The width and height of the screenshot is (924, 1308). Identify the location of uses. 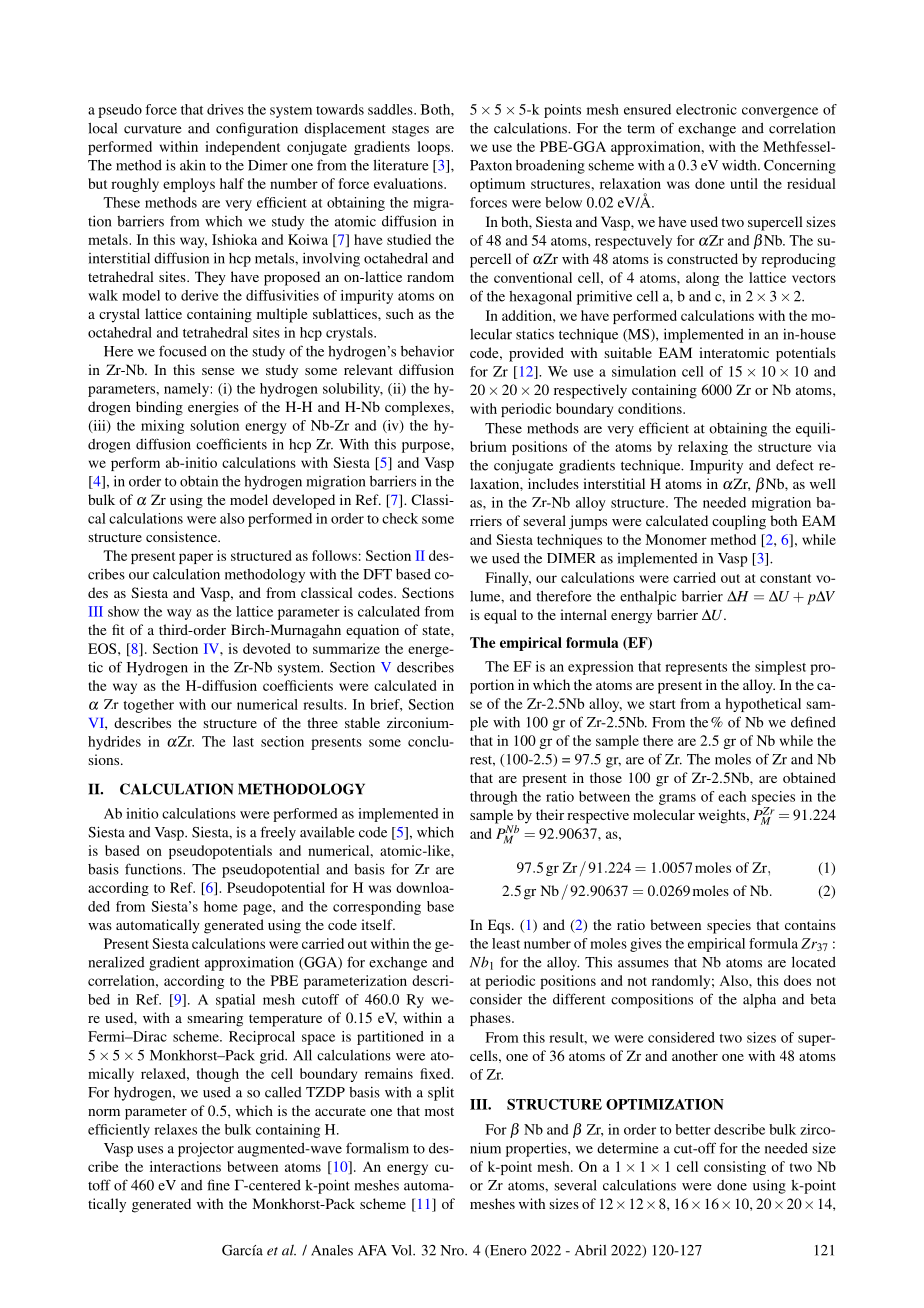
(150, 1150).
